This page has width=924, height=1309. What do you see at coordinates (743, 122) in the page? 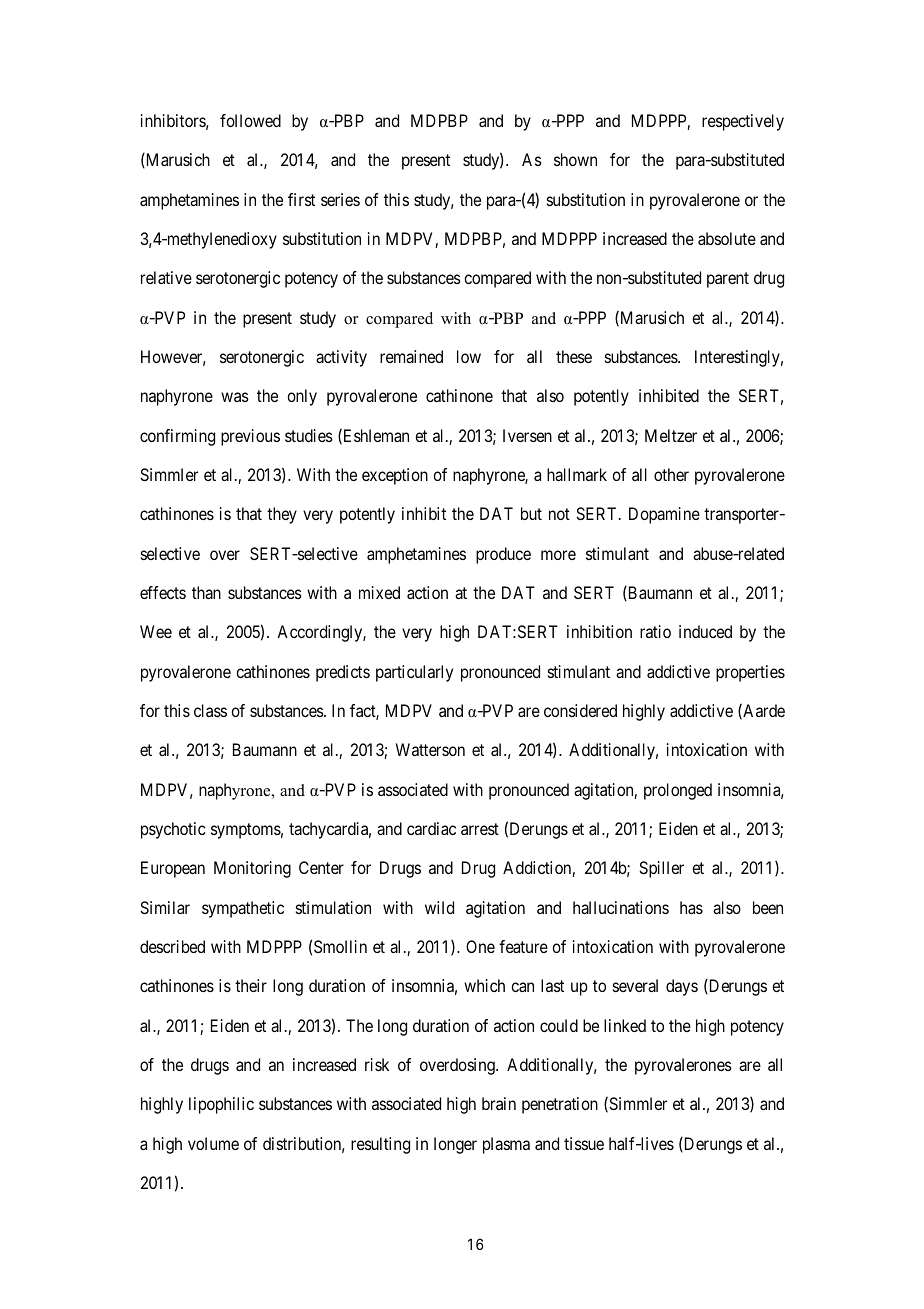
I see `respectively` at bounding box center [743, 122].
